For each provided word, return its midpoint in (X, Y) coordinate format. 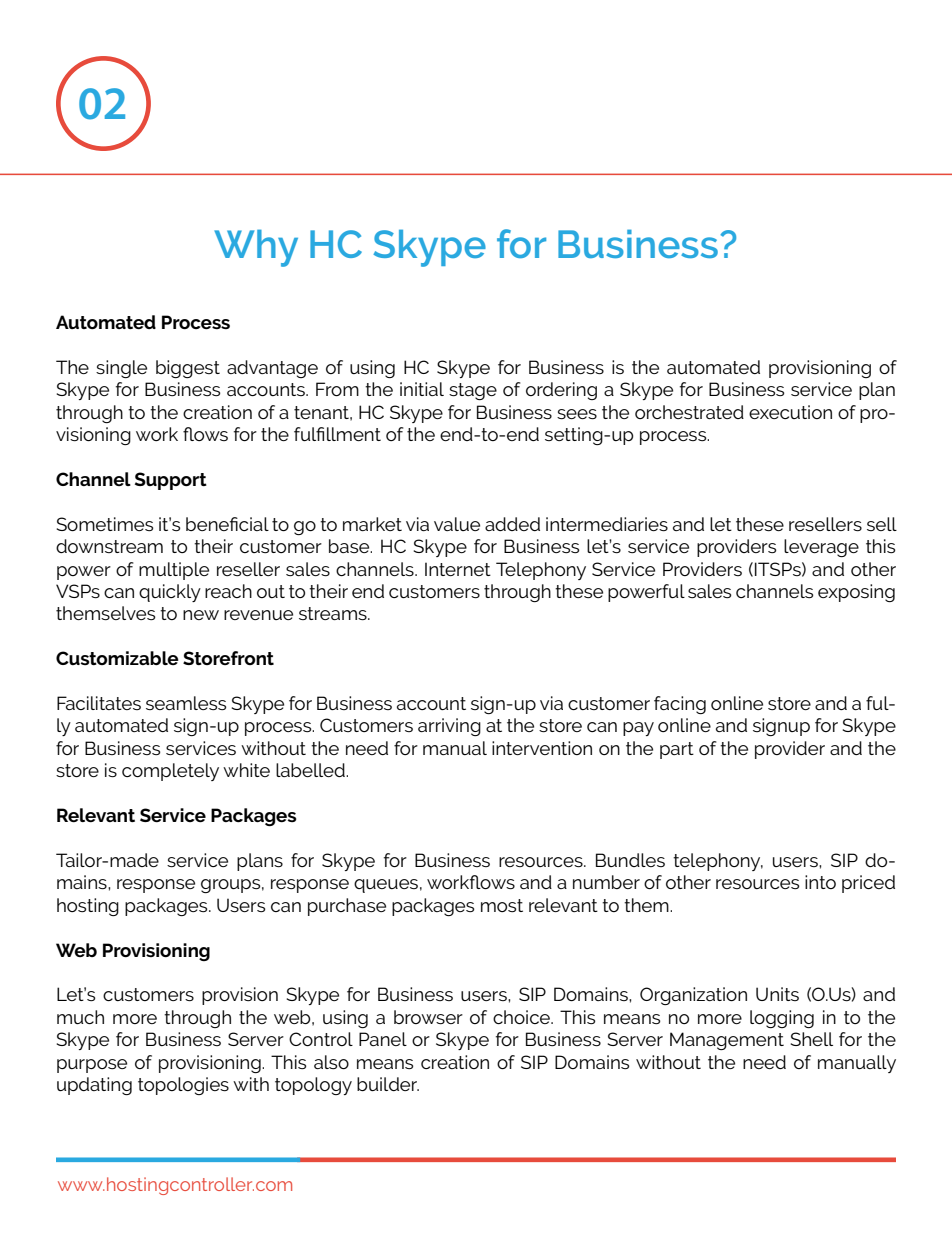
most (502, 905)
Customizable (117, 658)
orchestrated (689, 412)
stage (473, 391)
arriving (449, 727)
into (820, 882)
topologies (183, 1086)
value (457, 524)
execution (790, 412)
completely (170, 772)
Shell (812, 1039)
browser (428, 1017)
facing (680, 705)
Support (171, 481)
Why (256, 248)
